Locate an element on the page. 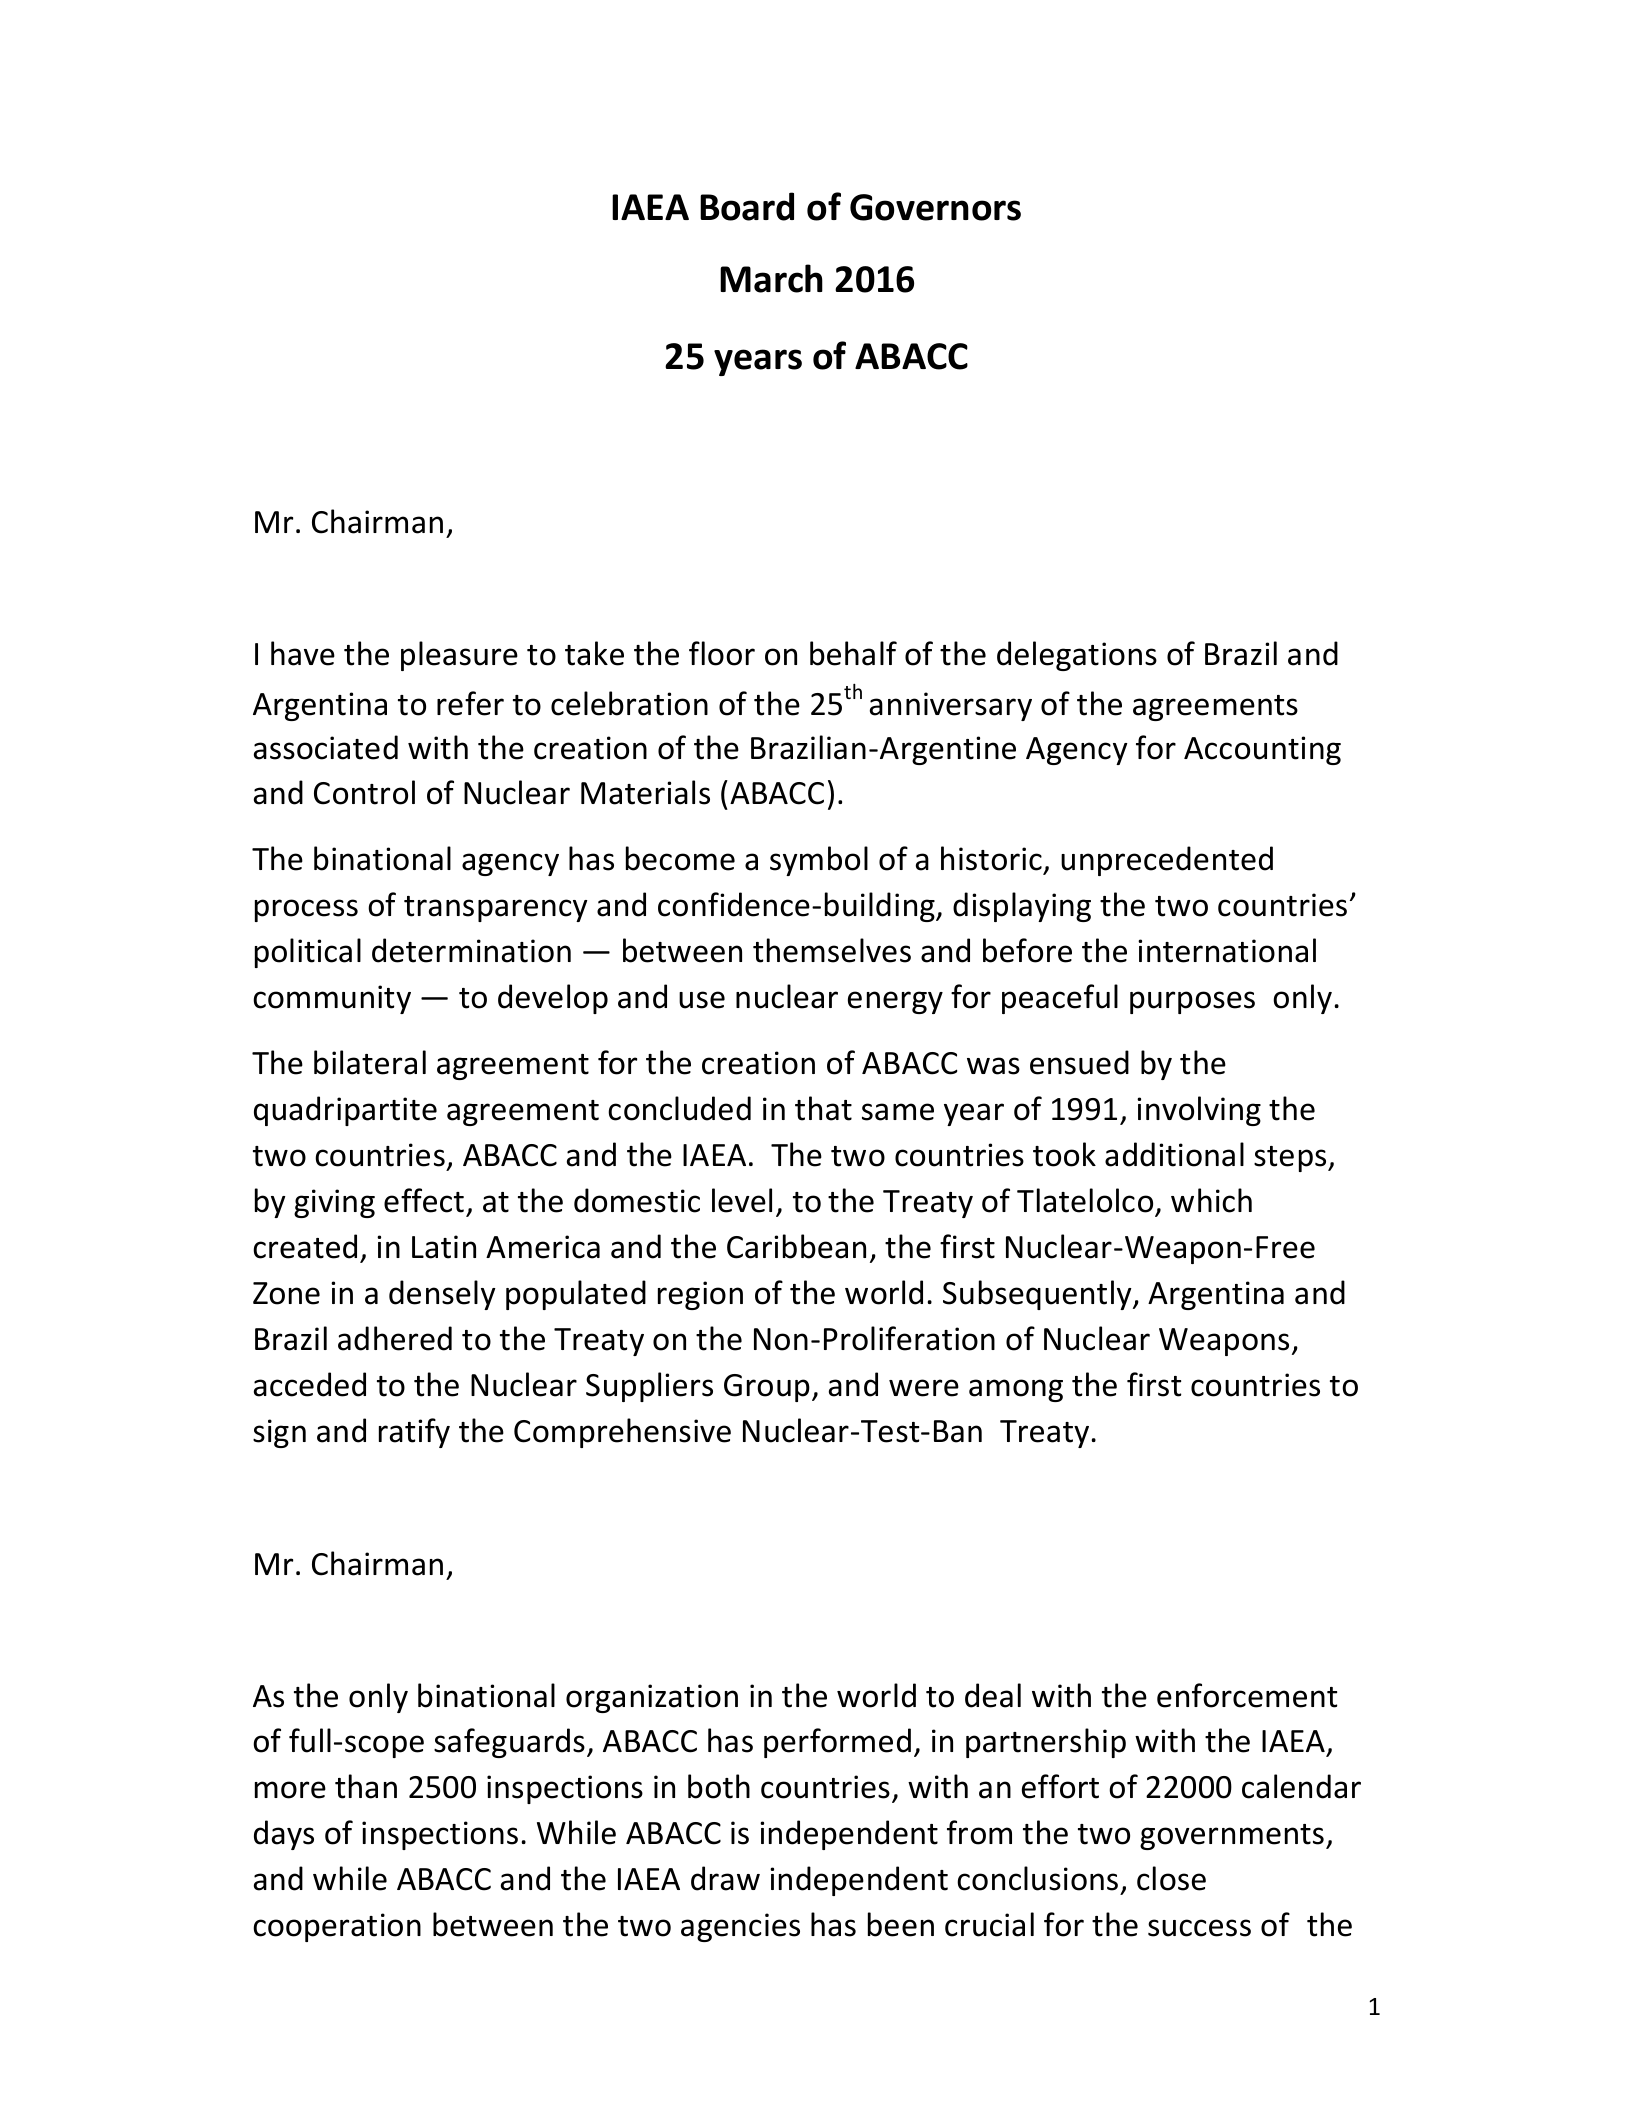 The width and height of the page is (1629, 2108). Group is located at coordinates (767, 1388).
